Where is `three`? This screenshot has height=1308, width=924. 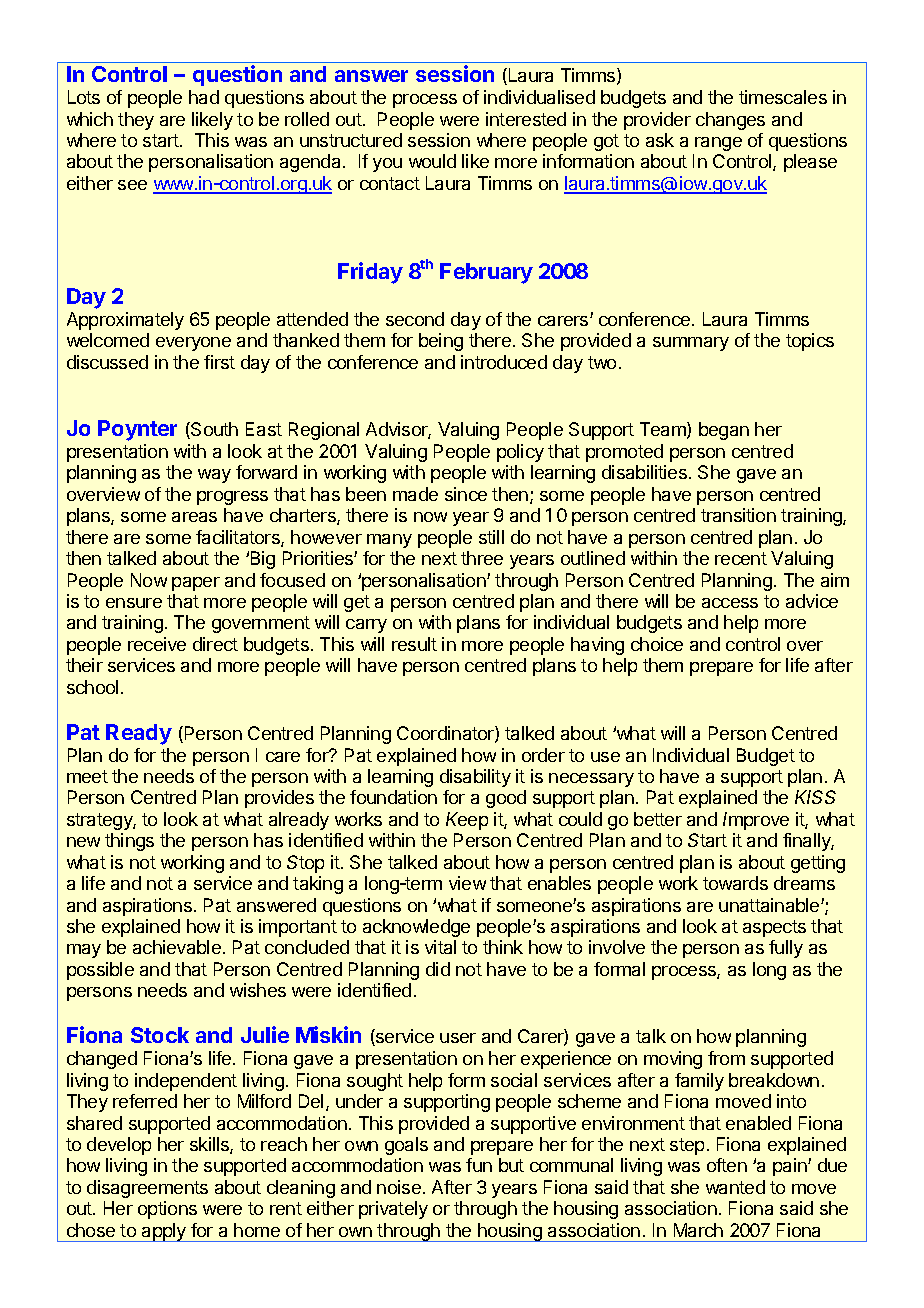 three is located at coordinates (482, 558).
